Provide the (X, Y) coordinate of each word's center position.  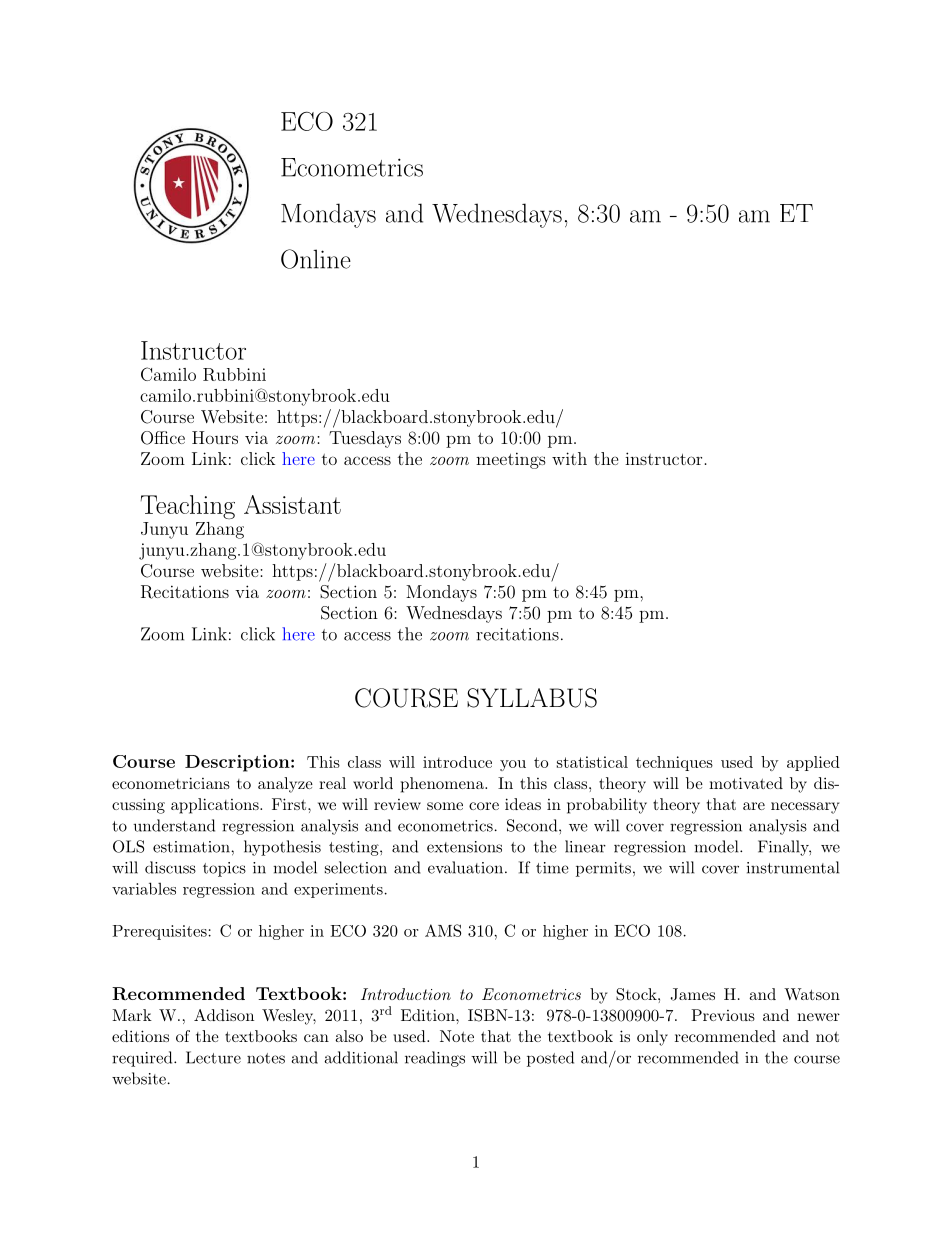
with (569, 458)
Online (316, 259)
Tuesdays (365, 439)
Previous (723, 1015)
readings (435, 1059)
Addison (224, 1015)
